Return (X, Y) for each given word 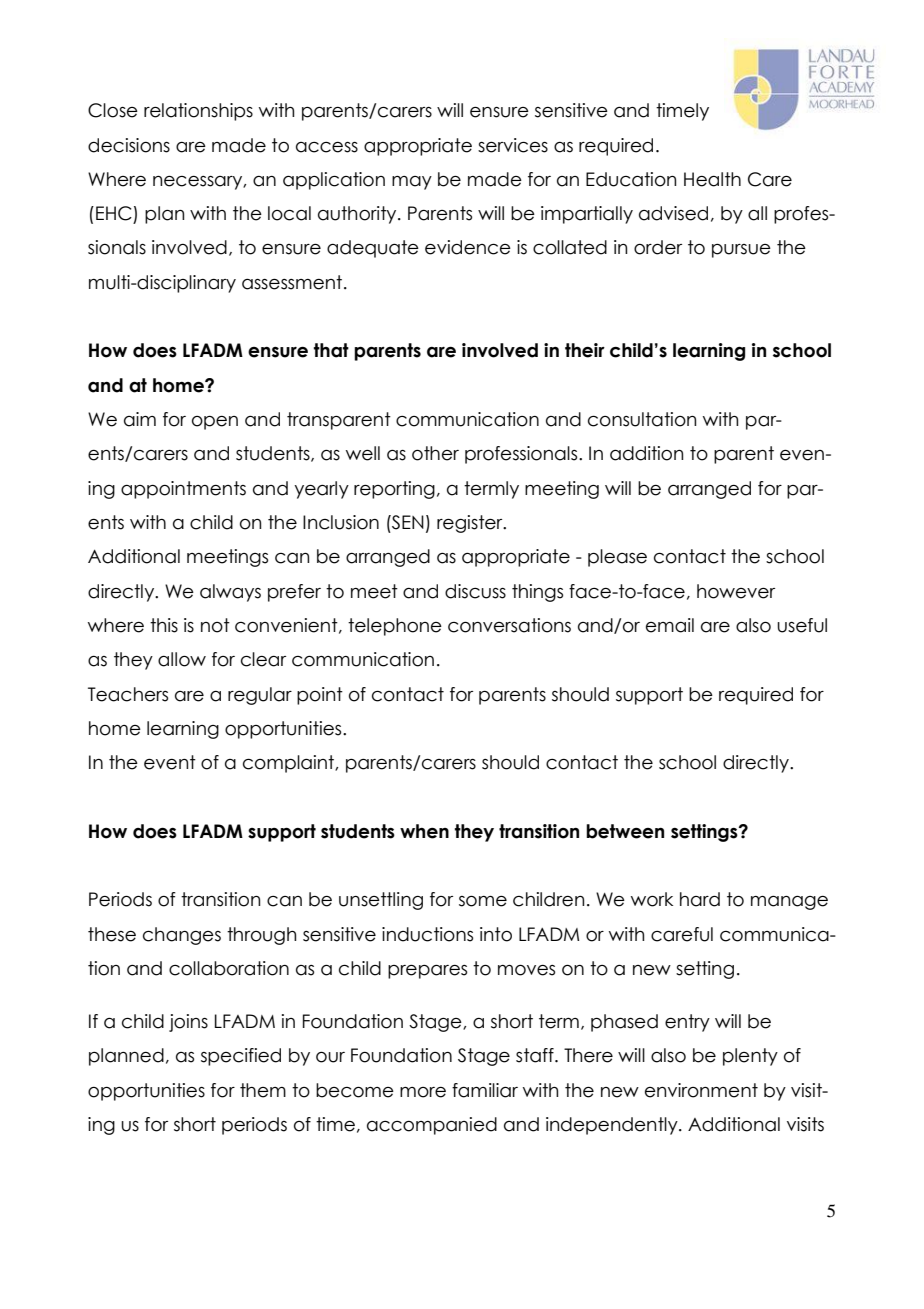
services (513, 145)
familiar (485, 1090)
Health (712, 179)
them (263, 1090)
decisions (129, 145)
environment (701, 1090)
